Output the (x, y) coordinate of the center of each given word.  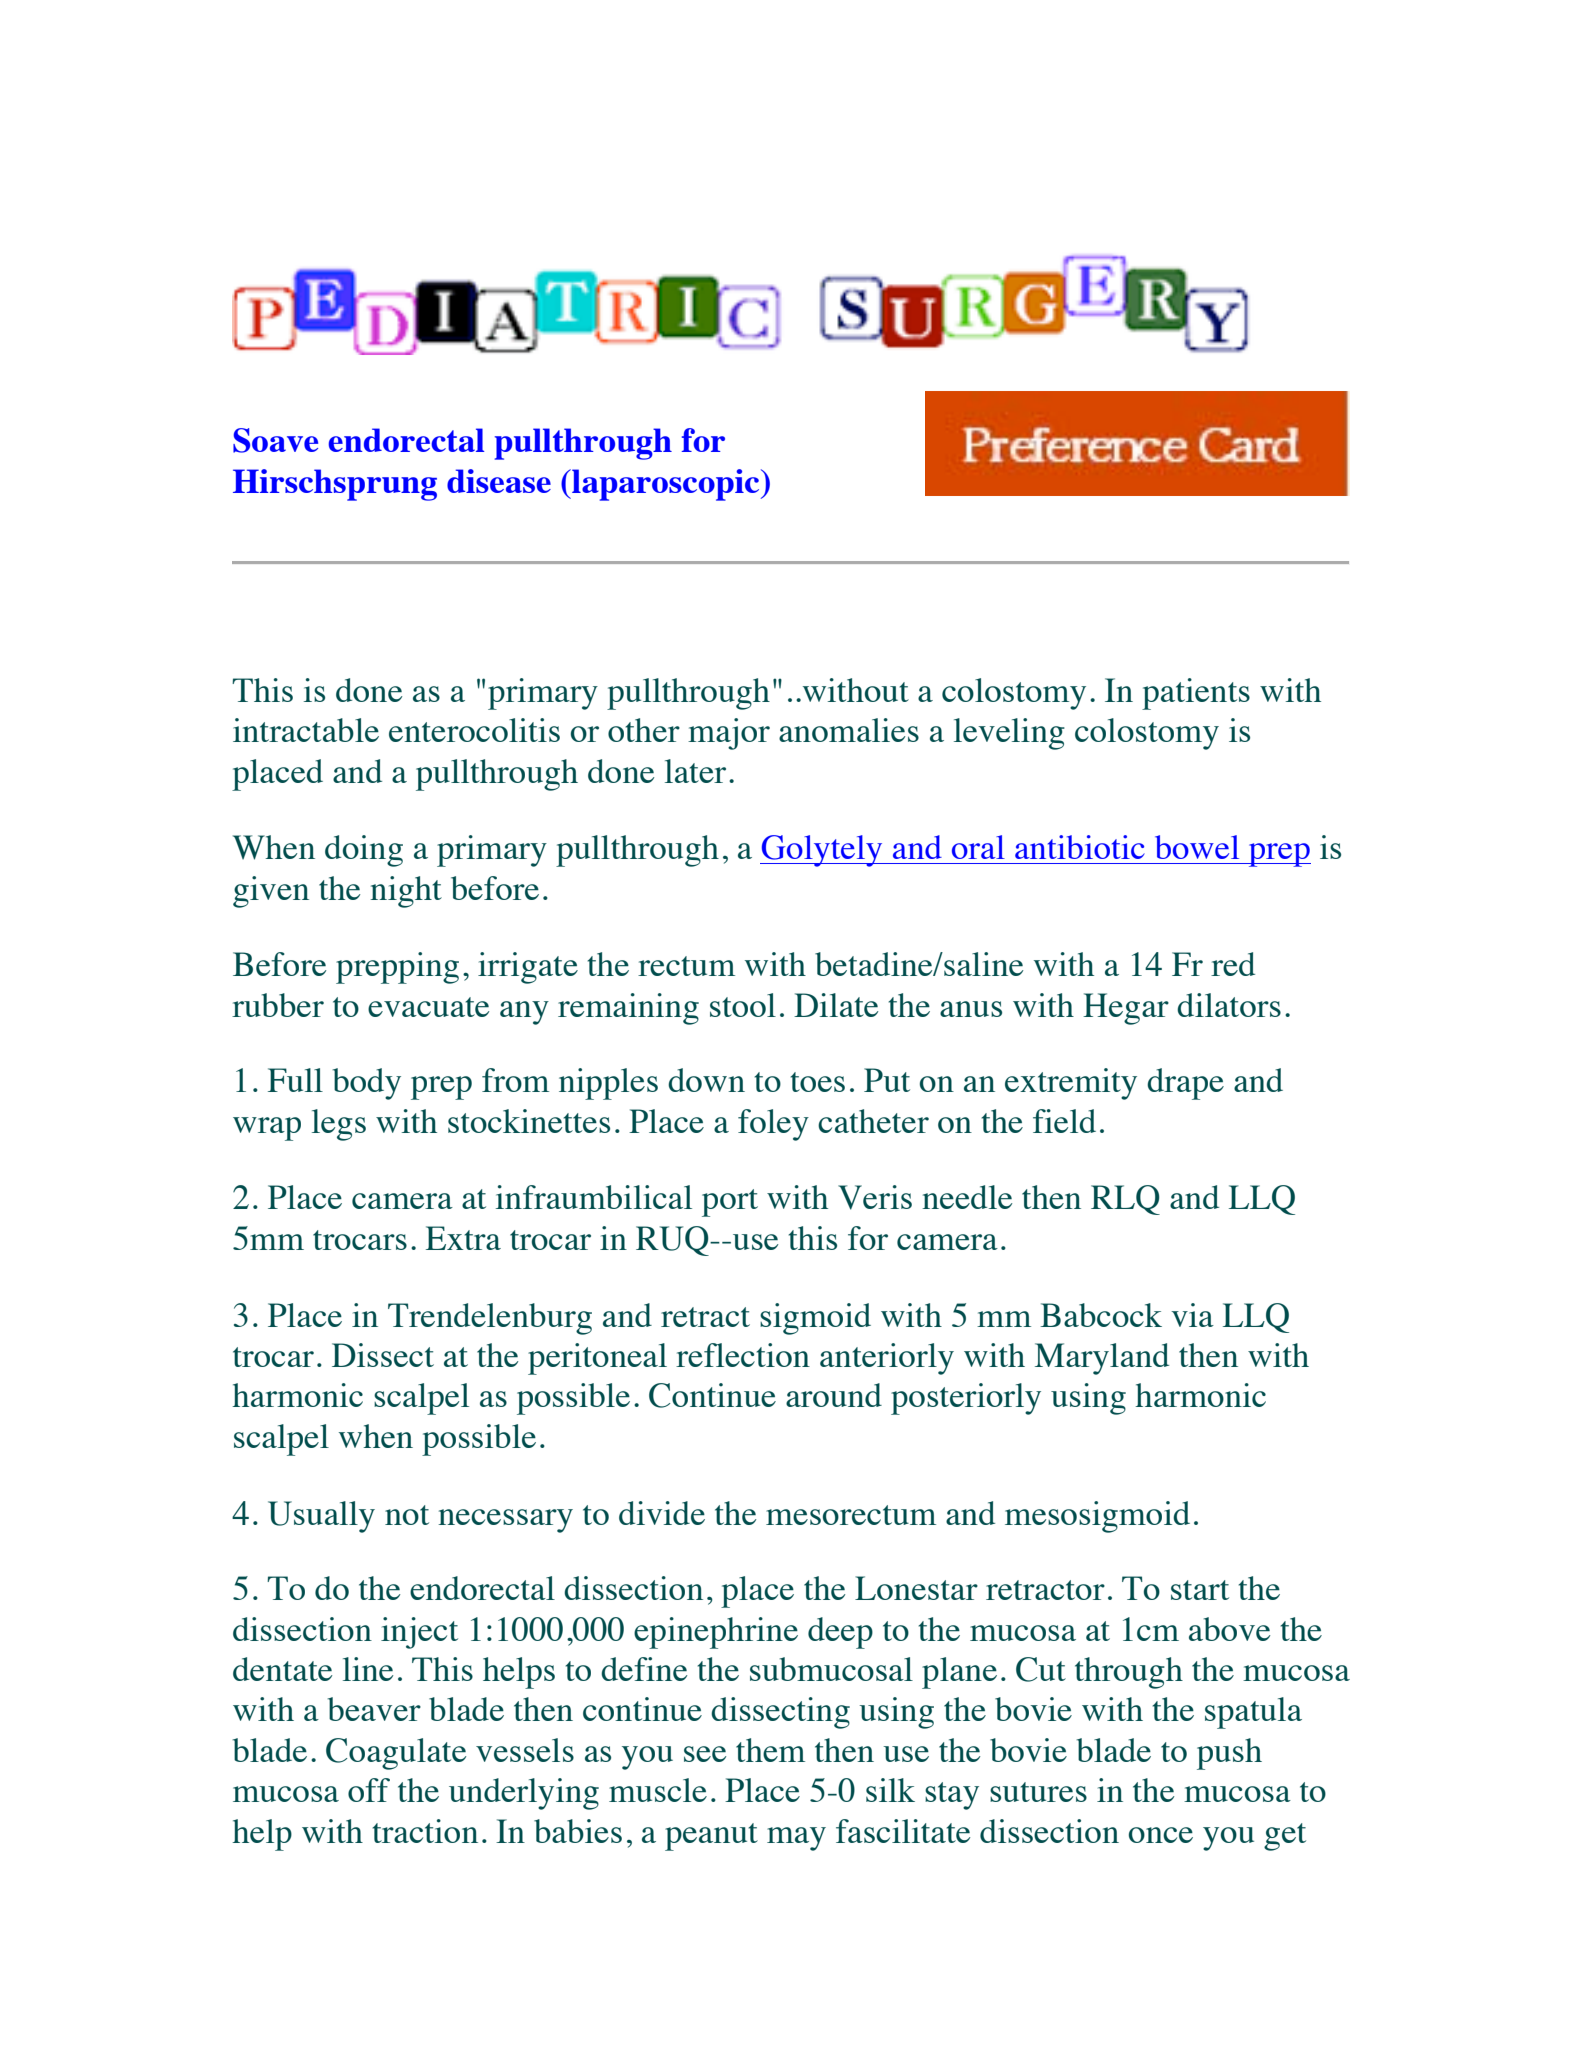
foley (773, 1125)
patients (1196, 694)
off (369, 1790)
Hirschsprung (335, 485)
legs (339, 1125)
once (1161, 1835)
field (1064, 1121)
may (796, 1839)
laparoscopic (666, 485)
